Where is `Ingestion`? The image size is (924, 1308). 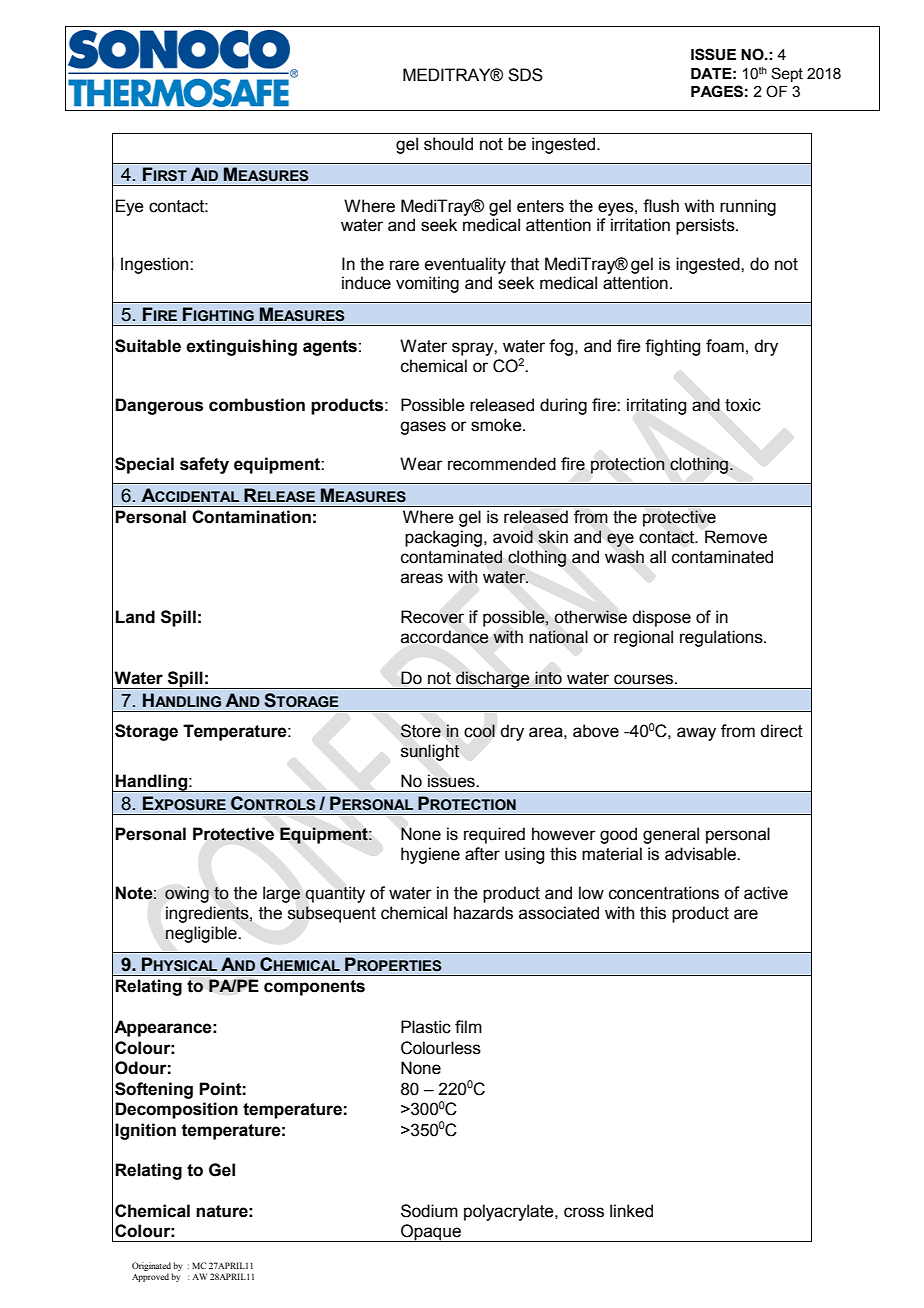 Ingestion is located at coordinates (156, 265).
